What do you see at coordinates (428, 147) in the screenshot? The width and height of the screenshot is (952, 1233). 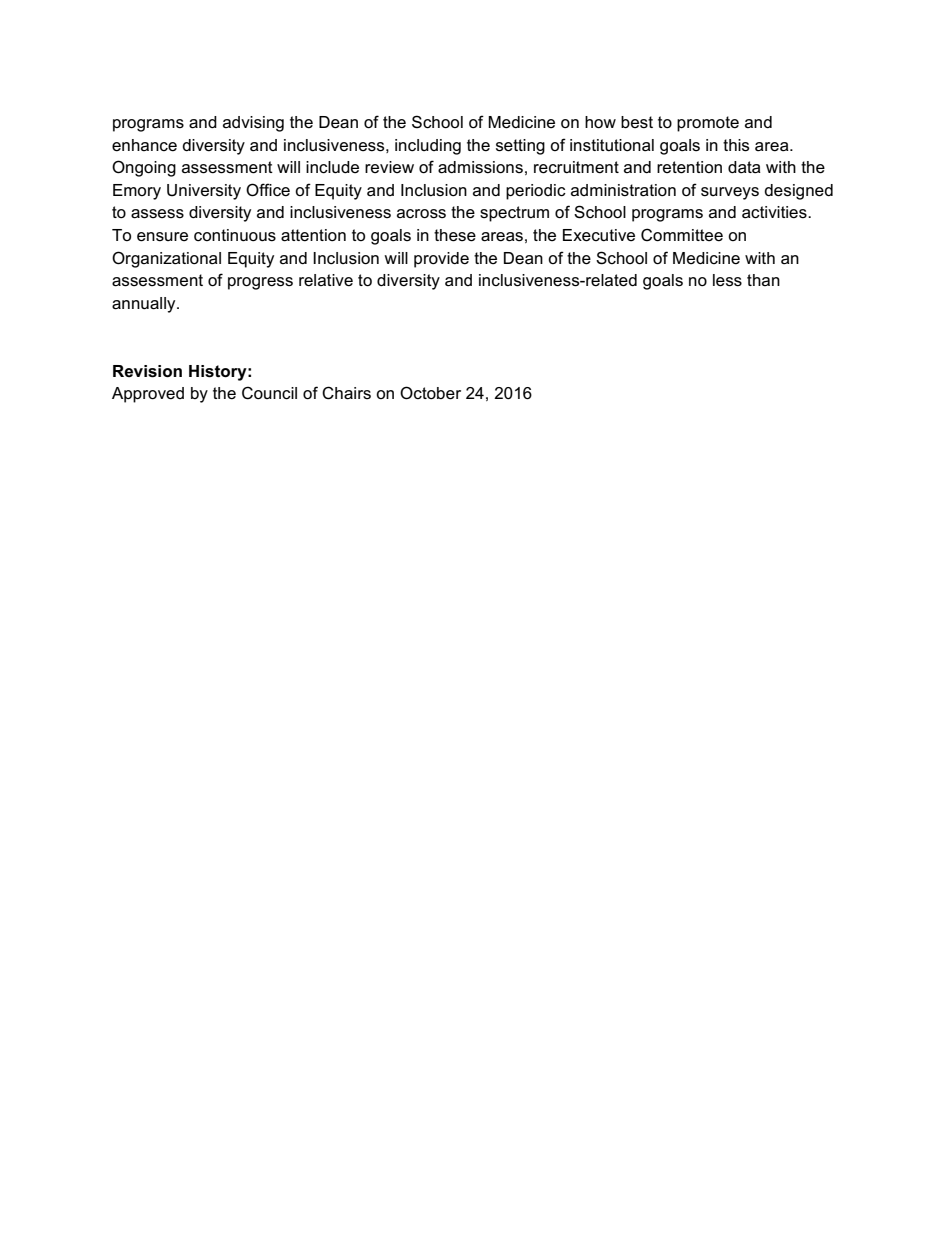 I see `including` at bounding box center [428, 147].
